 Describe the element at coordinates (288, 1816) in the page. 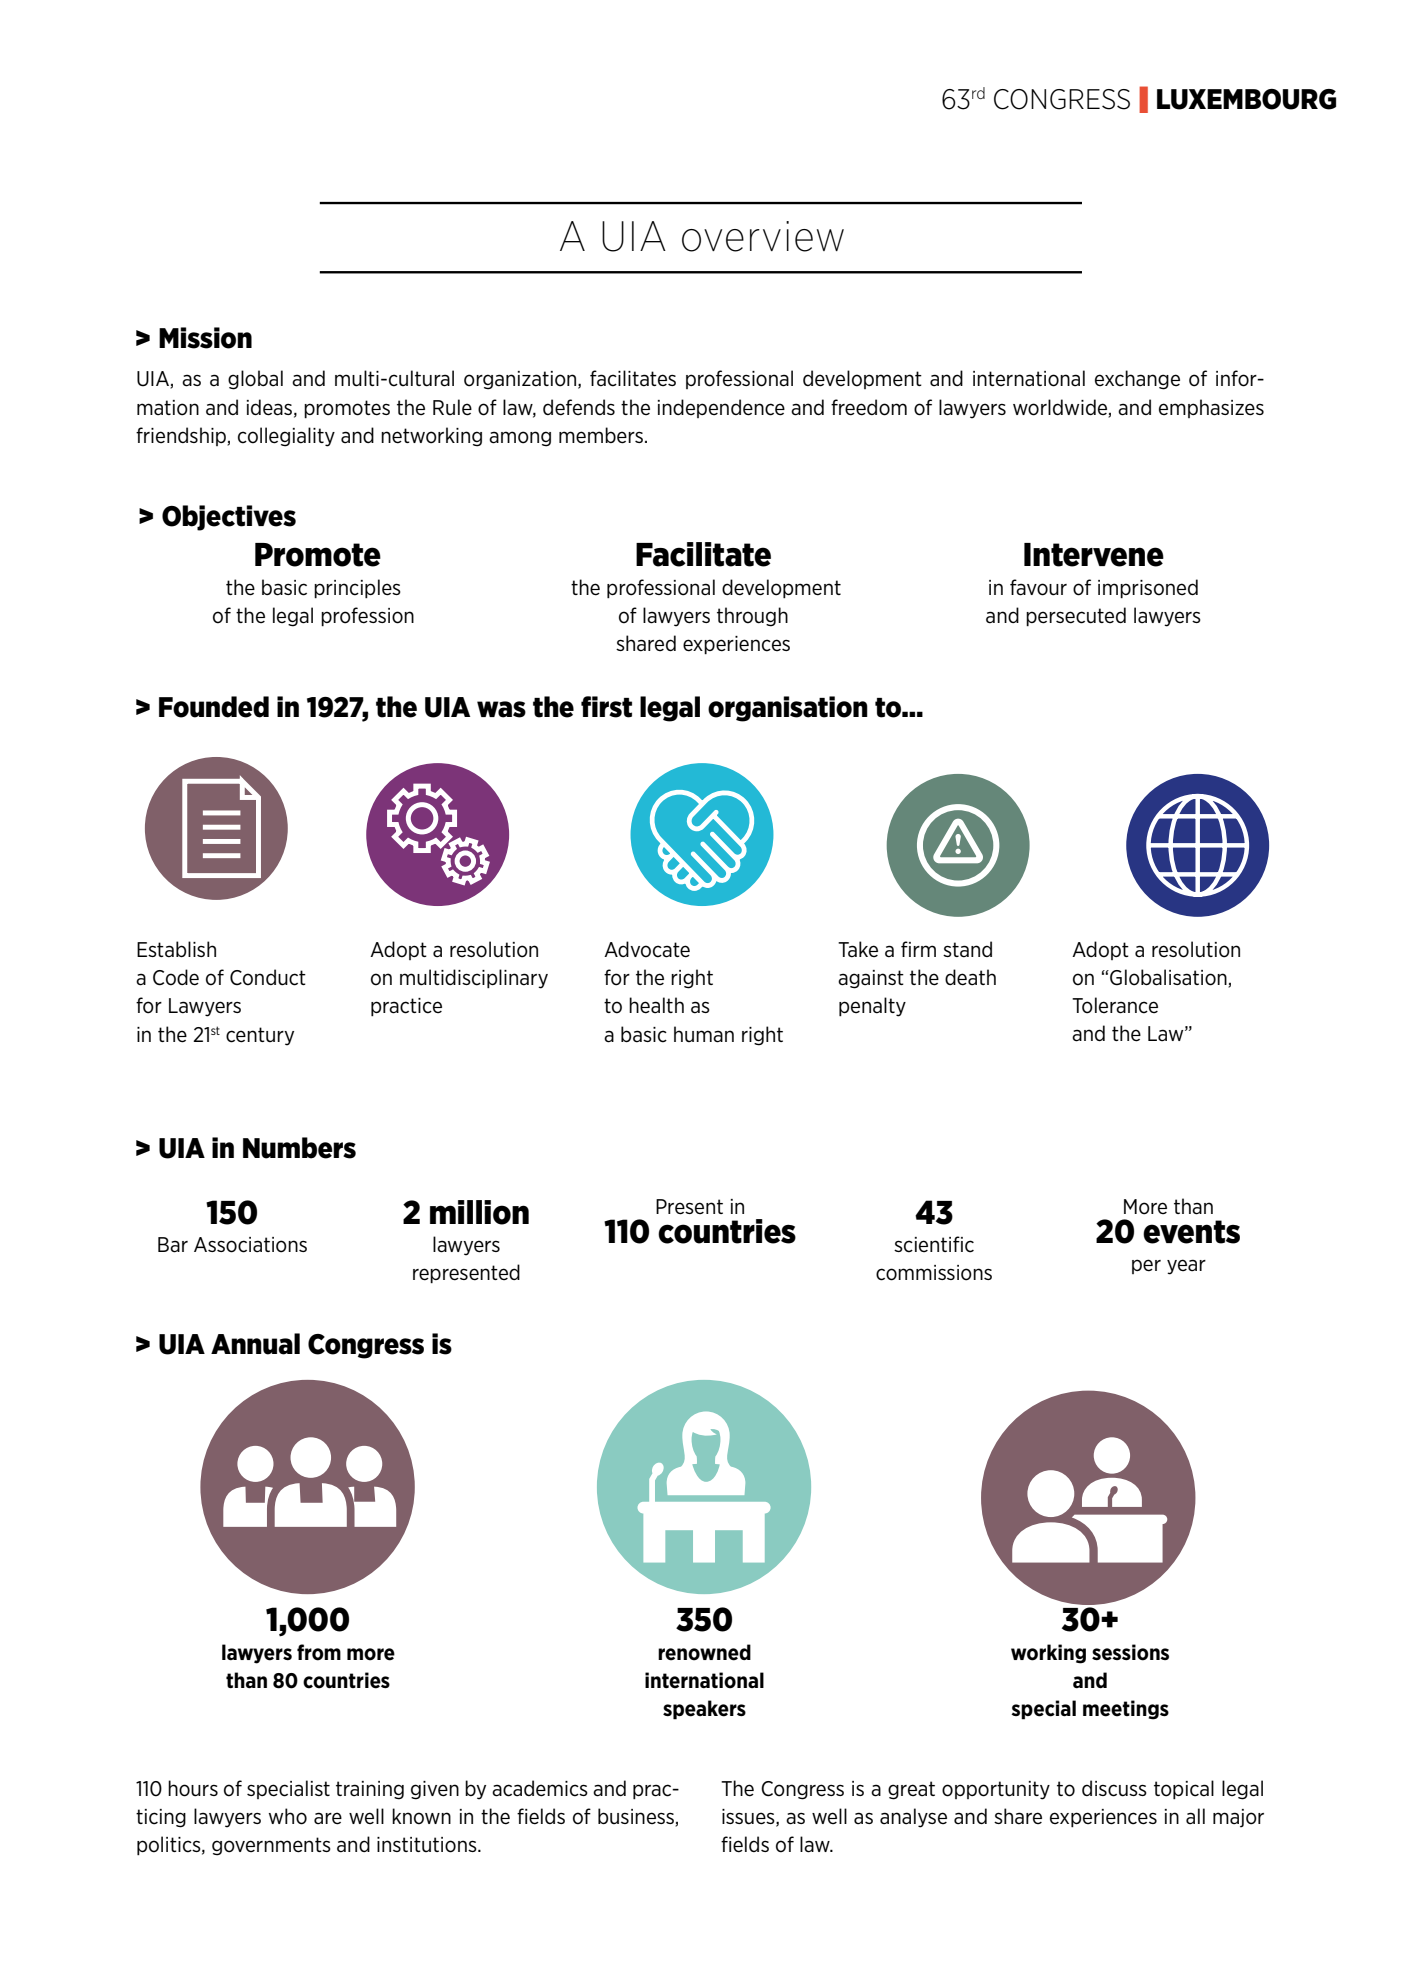

I see `who` at that location.
